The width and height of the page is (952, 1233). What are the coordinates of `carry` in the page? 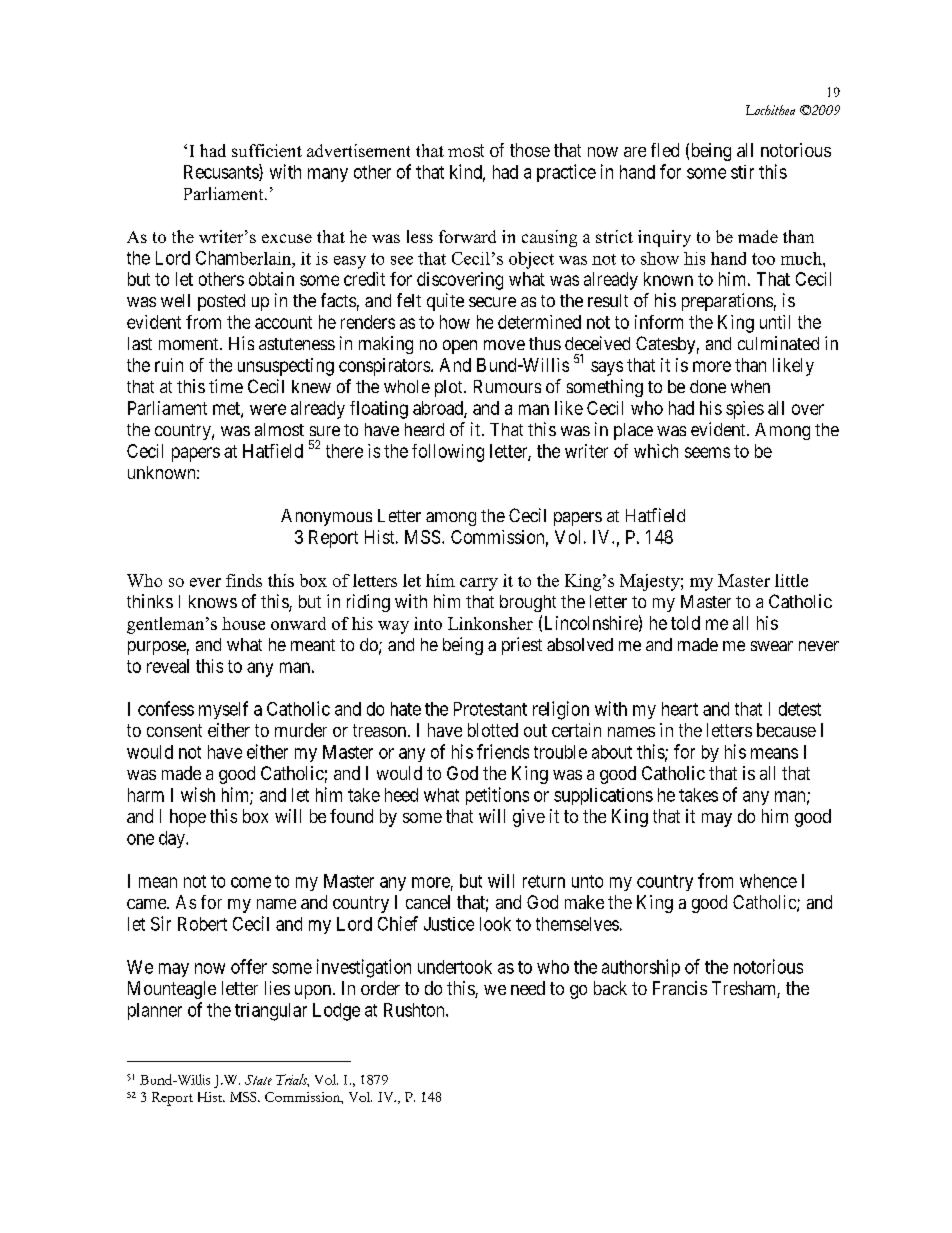 It's located at (479, 584).
